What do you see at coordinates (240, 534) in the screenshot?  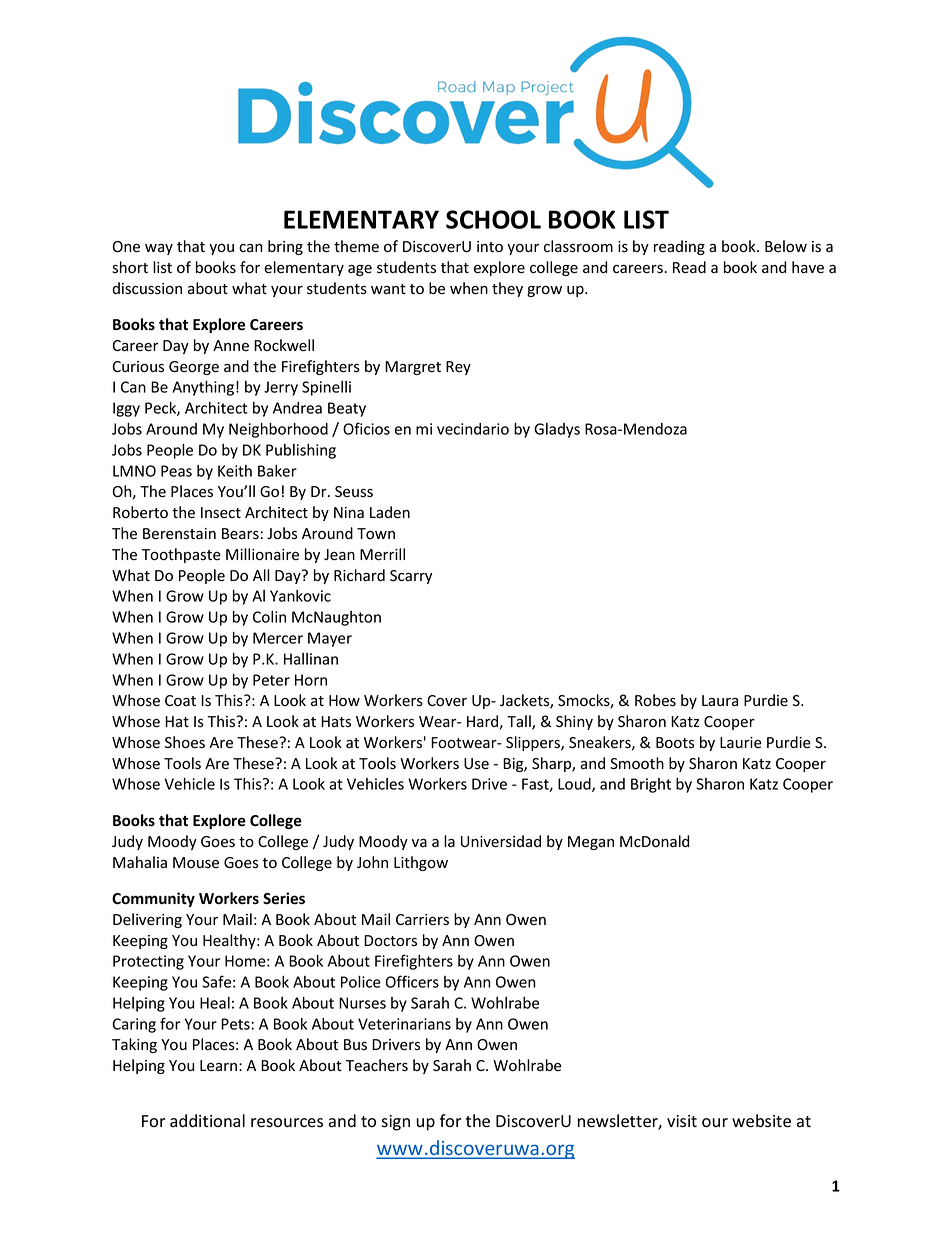 I see `Bears` at bounding box center [240, 534].
